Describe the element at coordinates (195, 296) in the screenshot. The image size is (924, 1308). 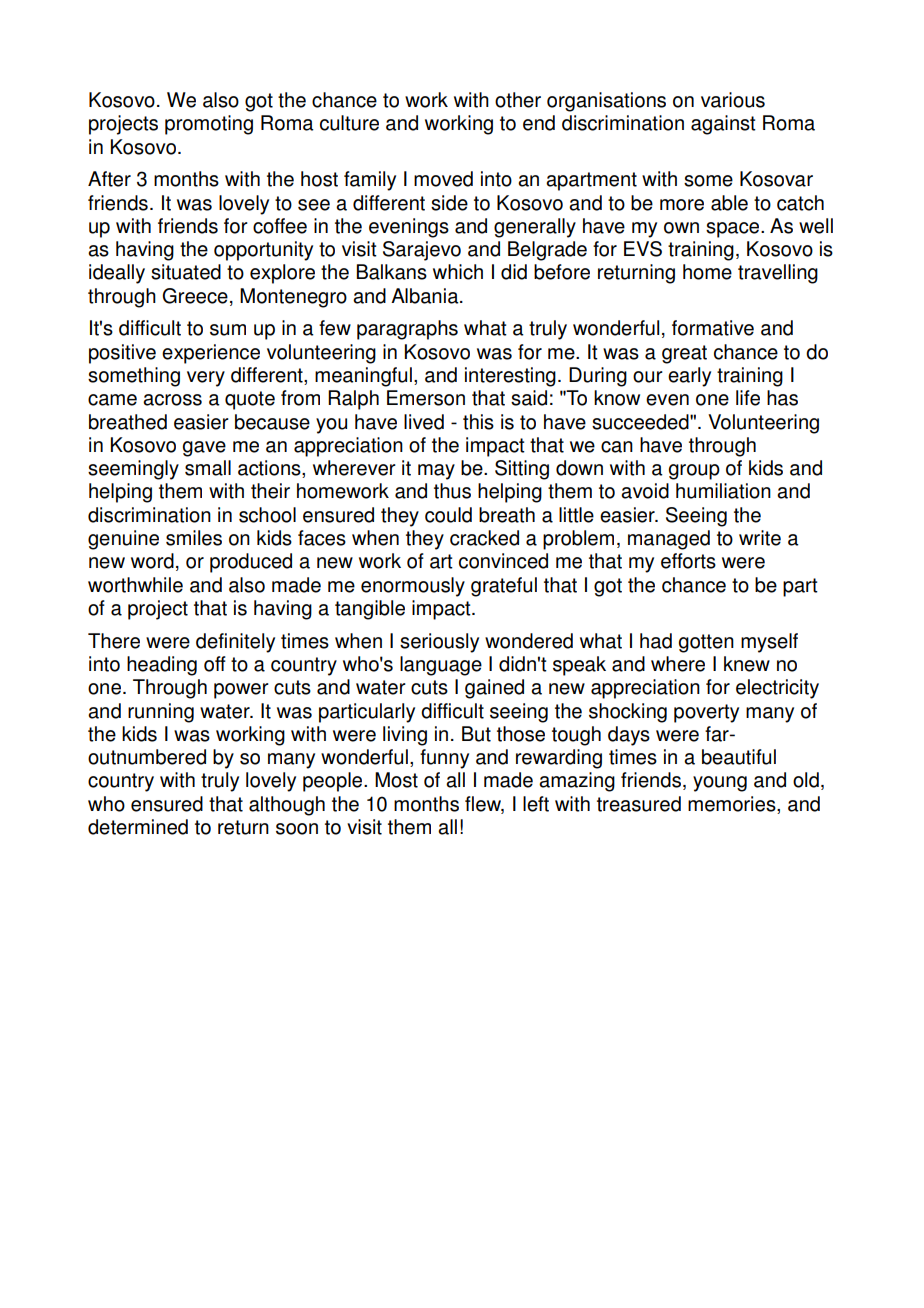
I see `Greece` at that location.
